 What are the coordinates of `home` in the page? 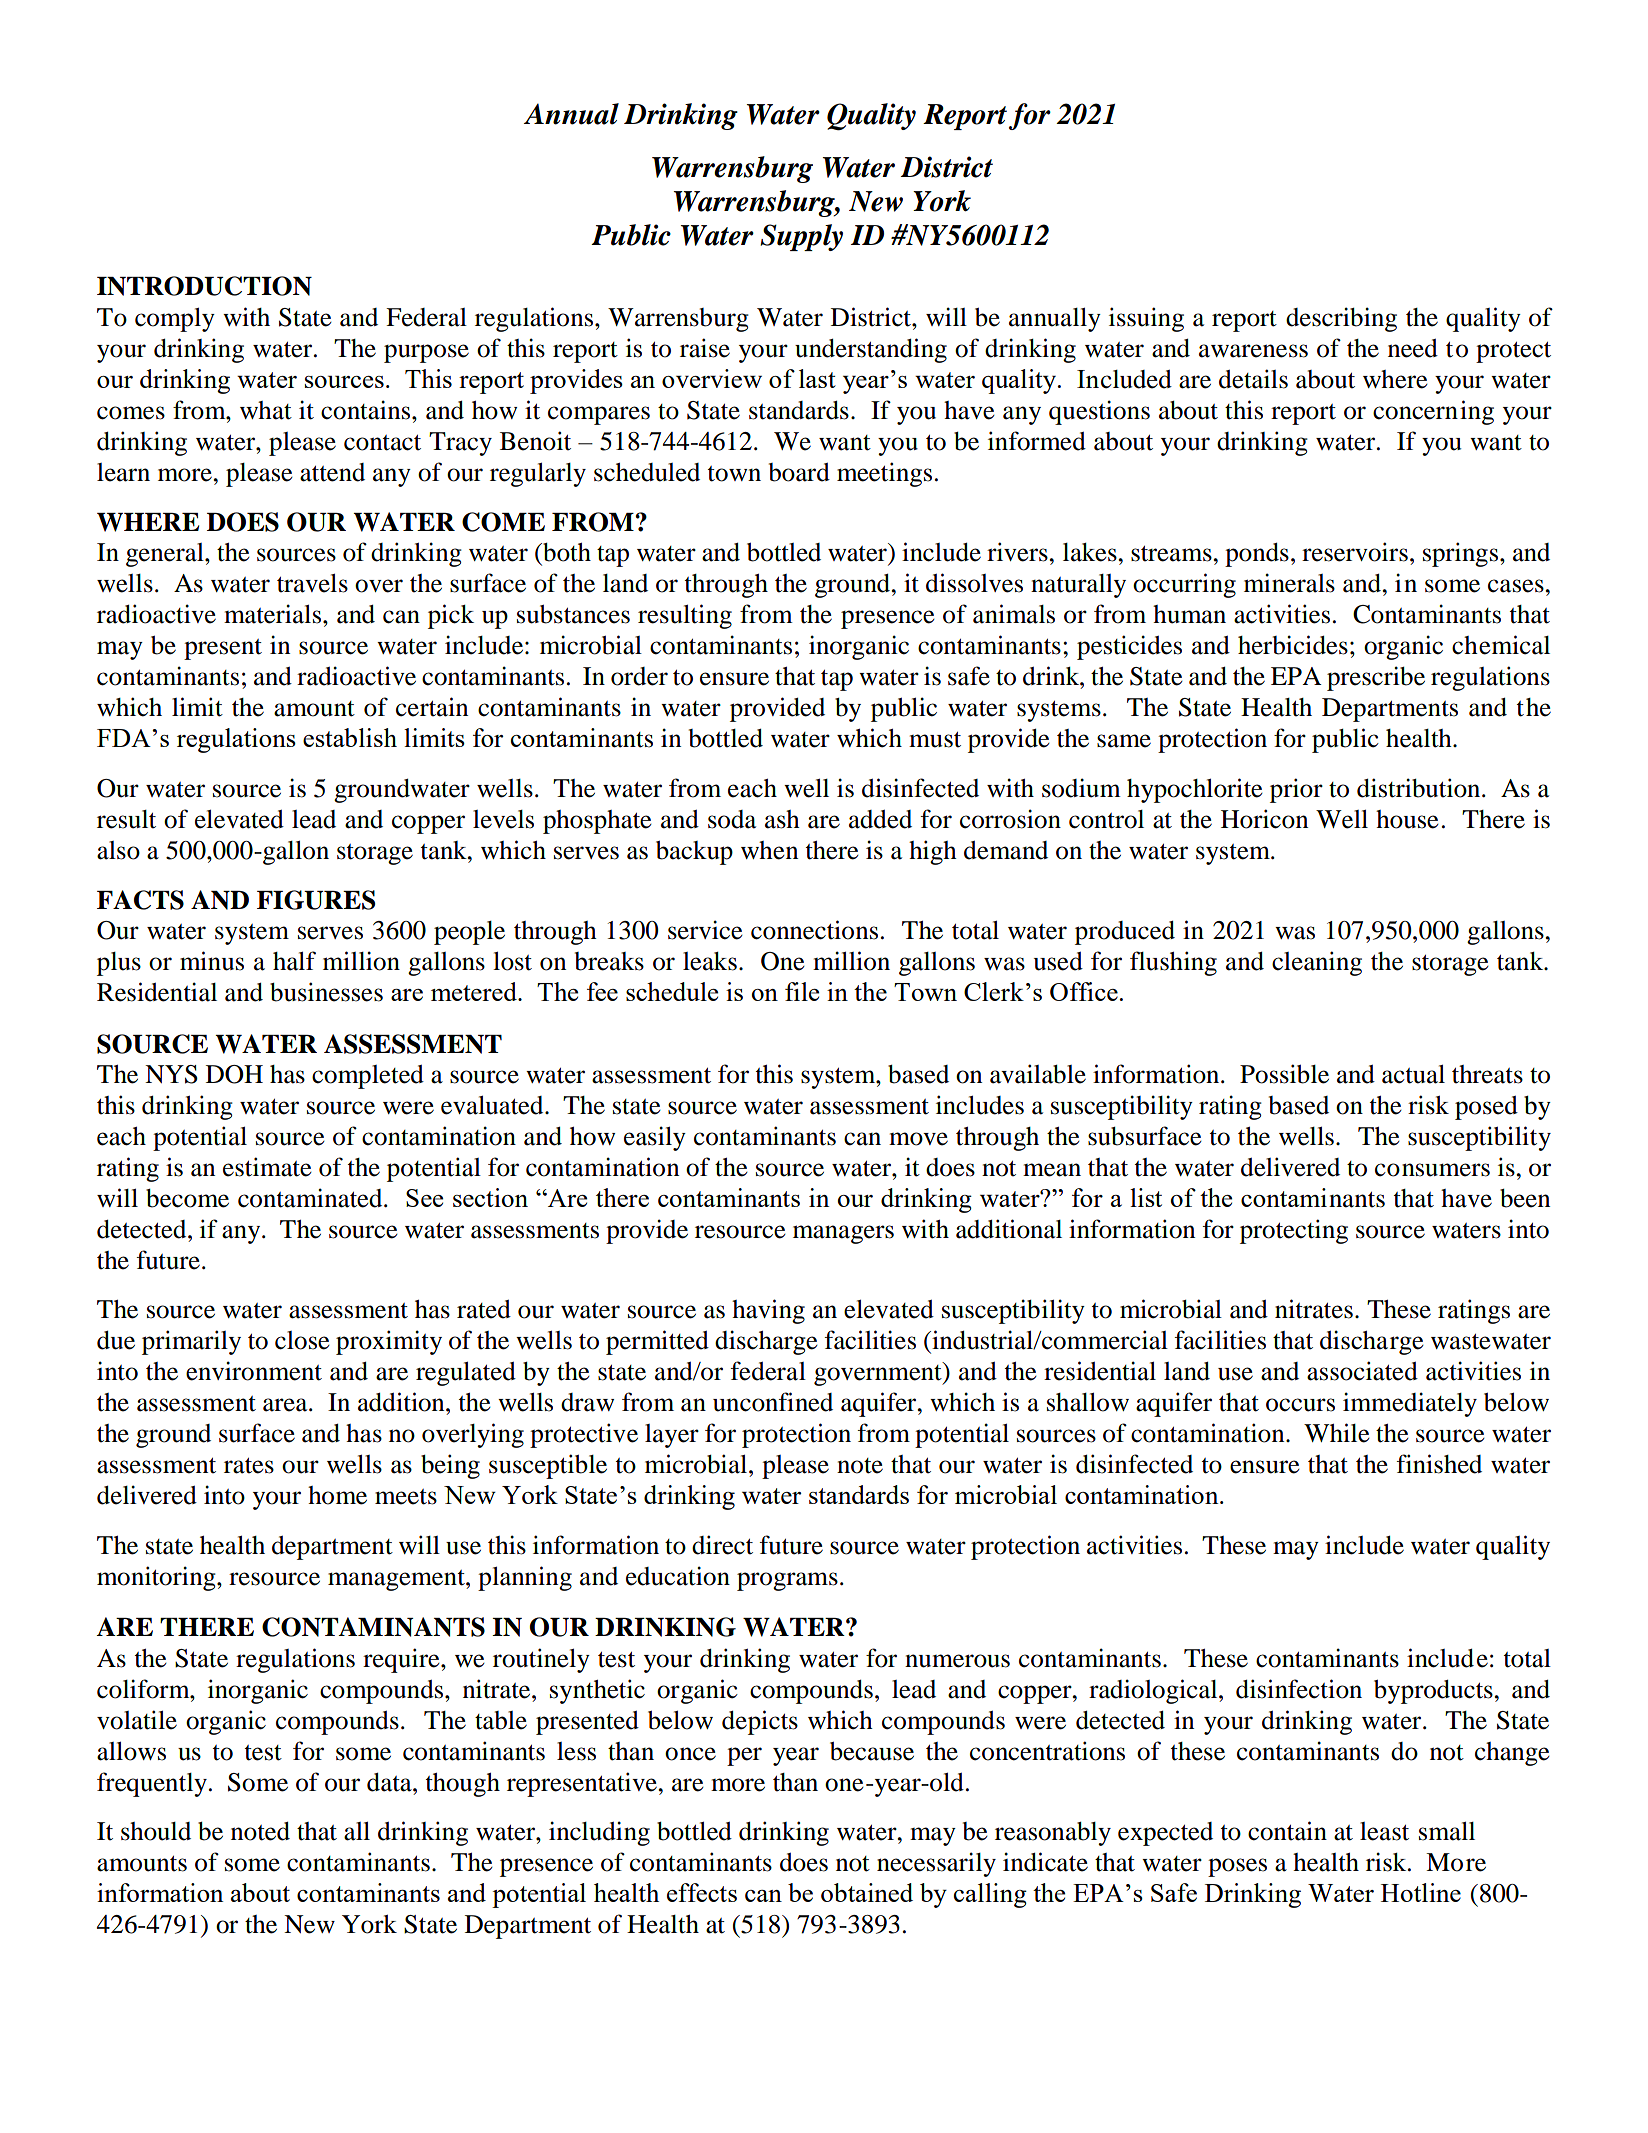 It's located at (337, 1495).
